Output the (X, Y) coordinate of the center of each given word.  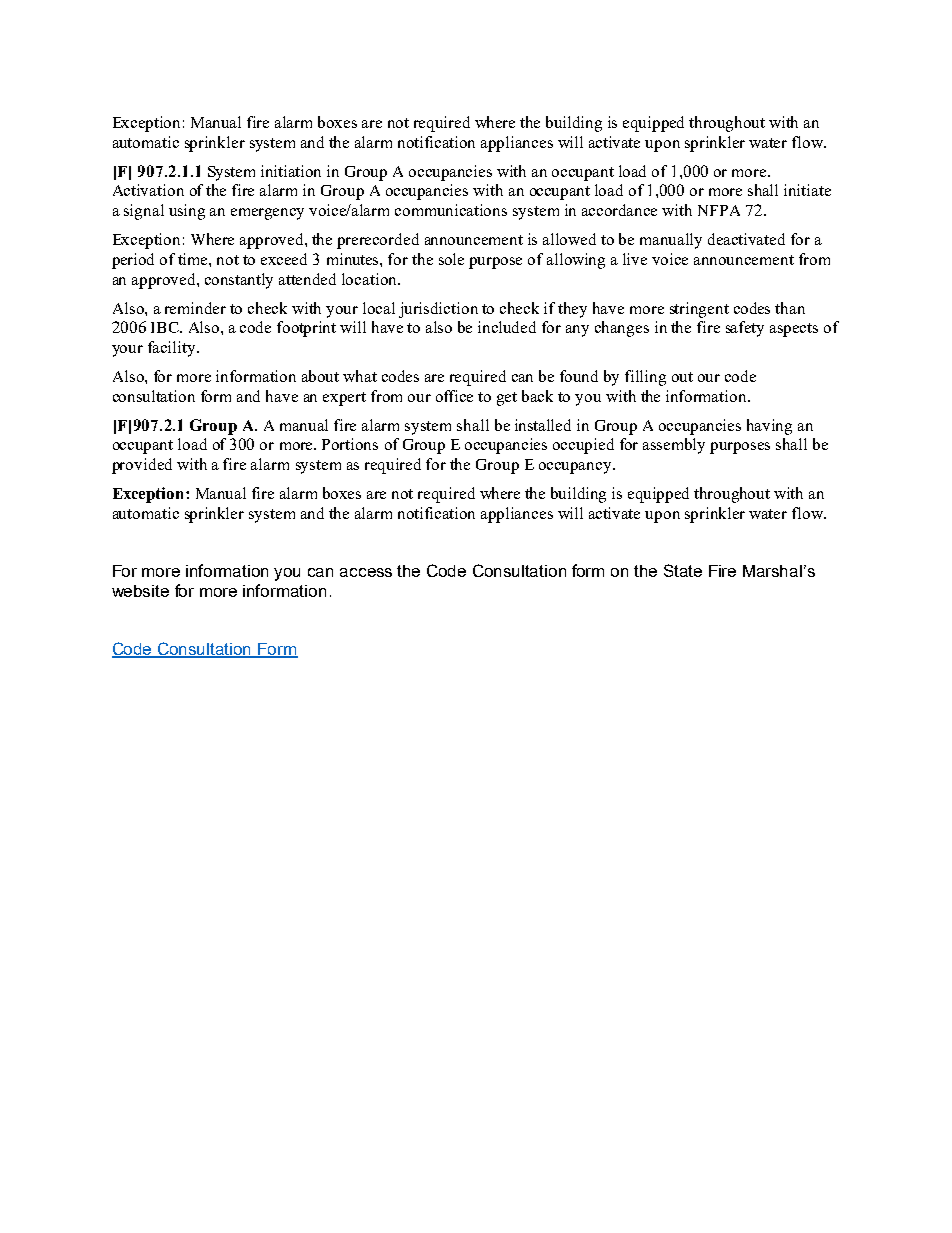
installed (543, 425)
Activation (148, 190)
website (140, 591)
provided (142, 466)
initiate (807, 190)
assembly (674, 446)
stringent (699, 310)
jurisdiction (438, 310)
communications (451, 210)
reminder (195, 308)
